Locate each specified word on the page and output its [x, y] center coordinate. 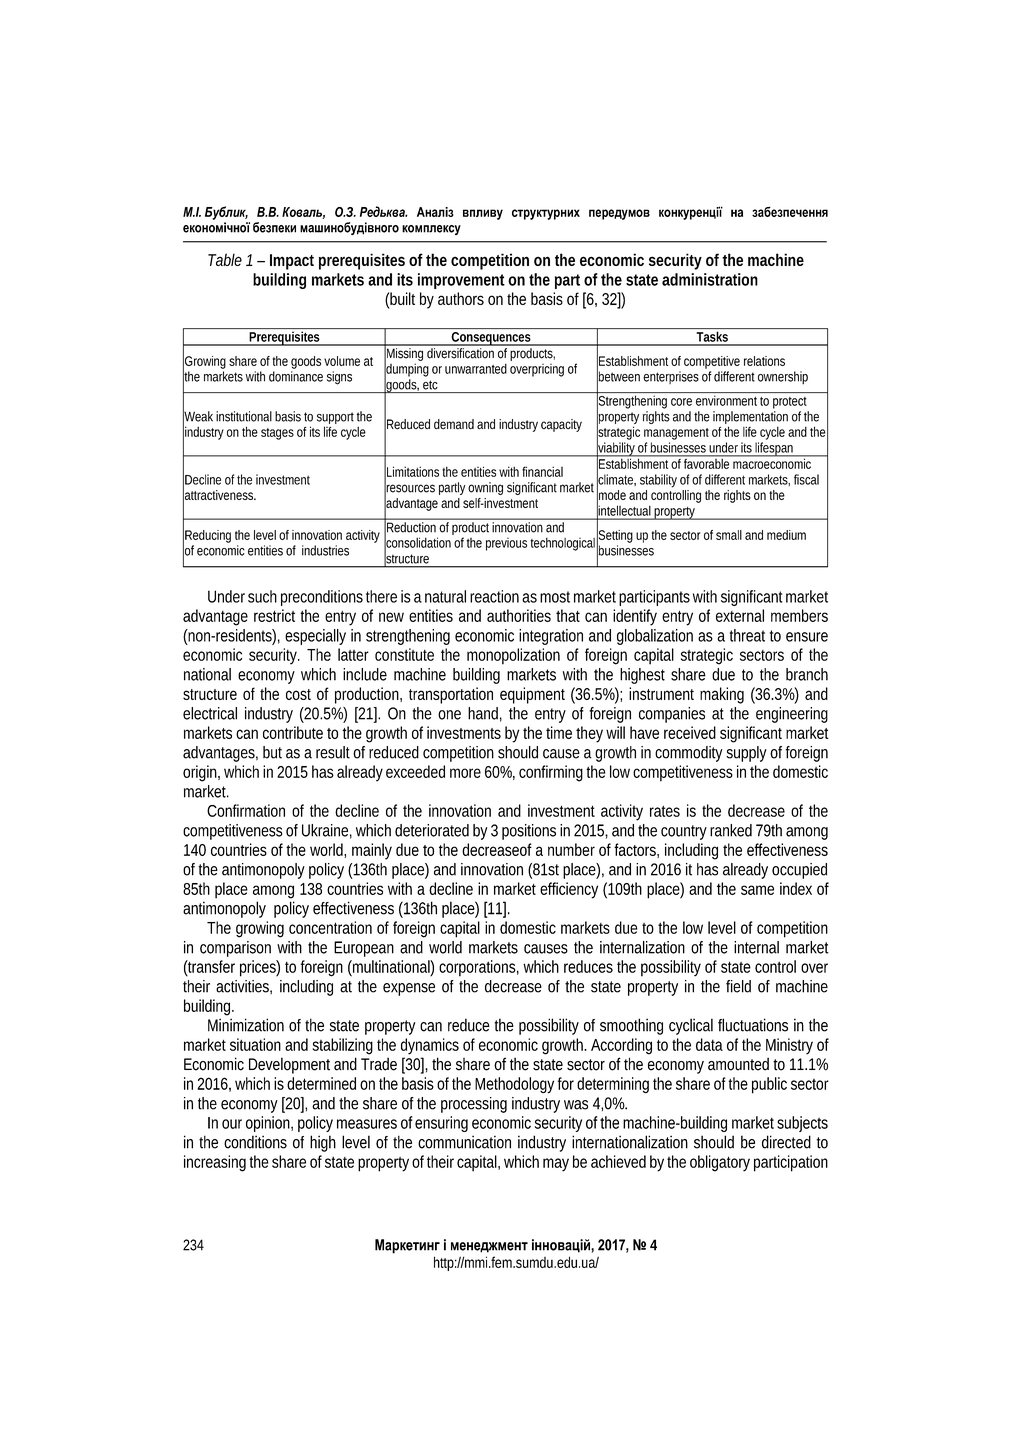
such [262, 596]
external [740, 615]
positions [529, 832]
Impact [292, 262]
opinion [269, 1124]
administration [710, 279]
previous [506, 544]
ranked [731, 830]
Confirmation [246, 810]
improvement [461, 281]
